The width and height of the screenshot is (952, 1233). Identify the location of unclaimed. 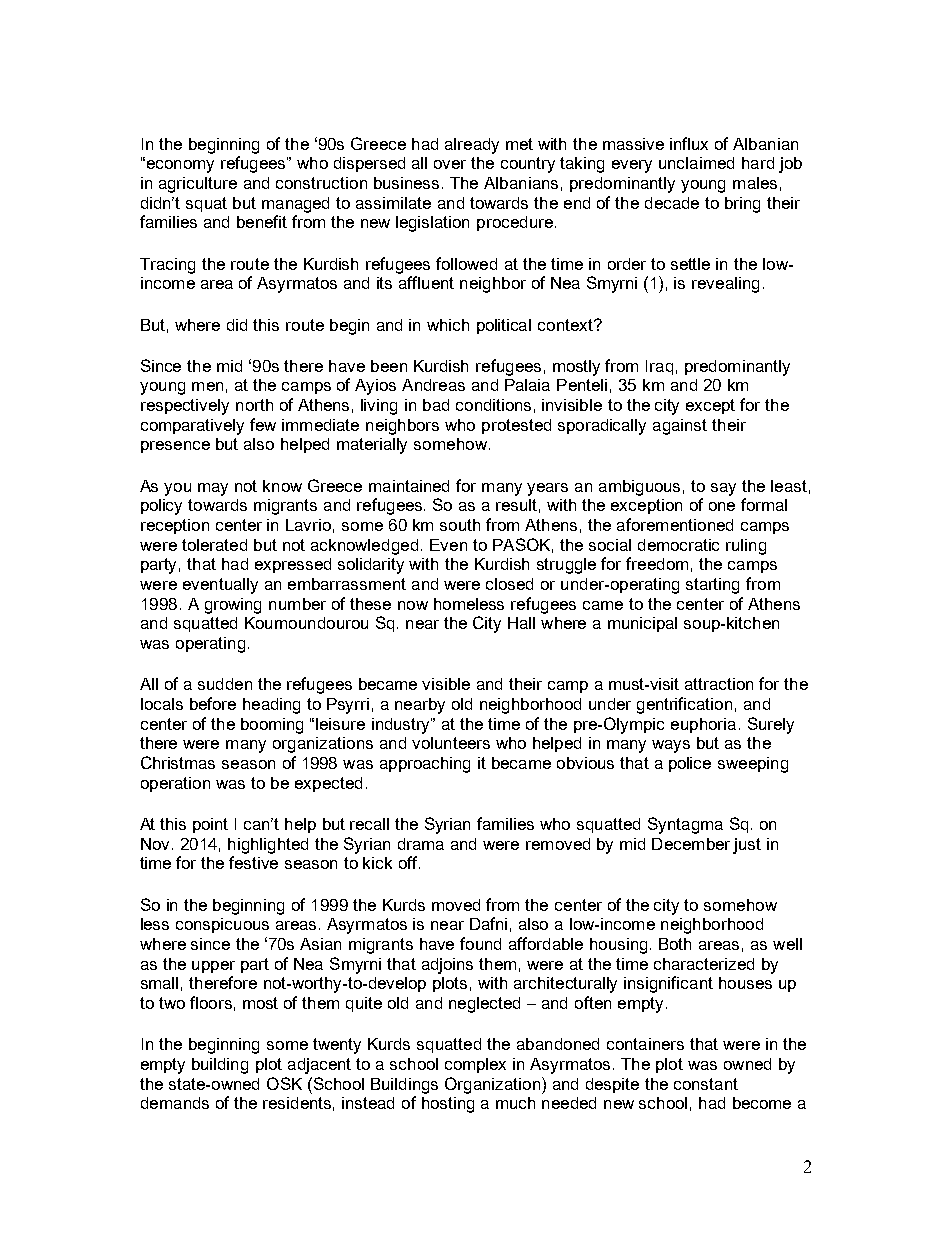
(696, 163).
